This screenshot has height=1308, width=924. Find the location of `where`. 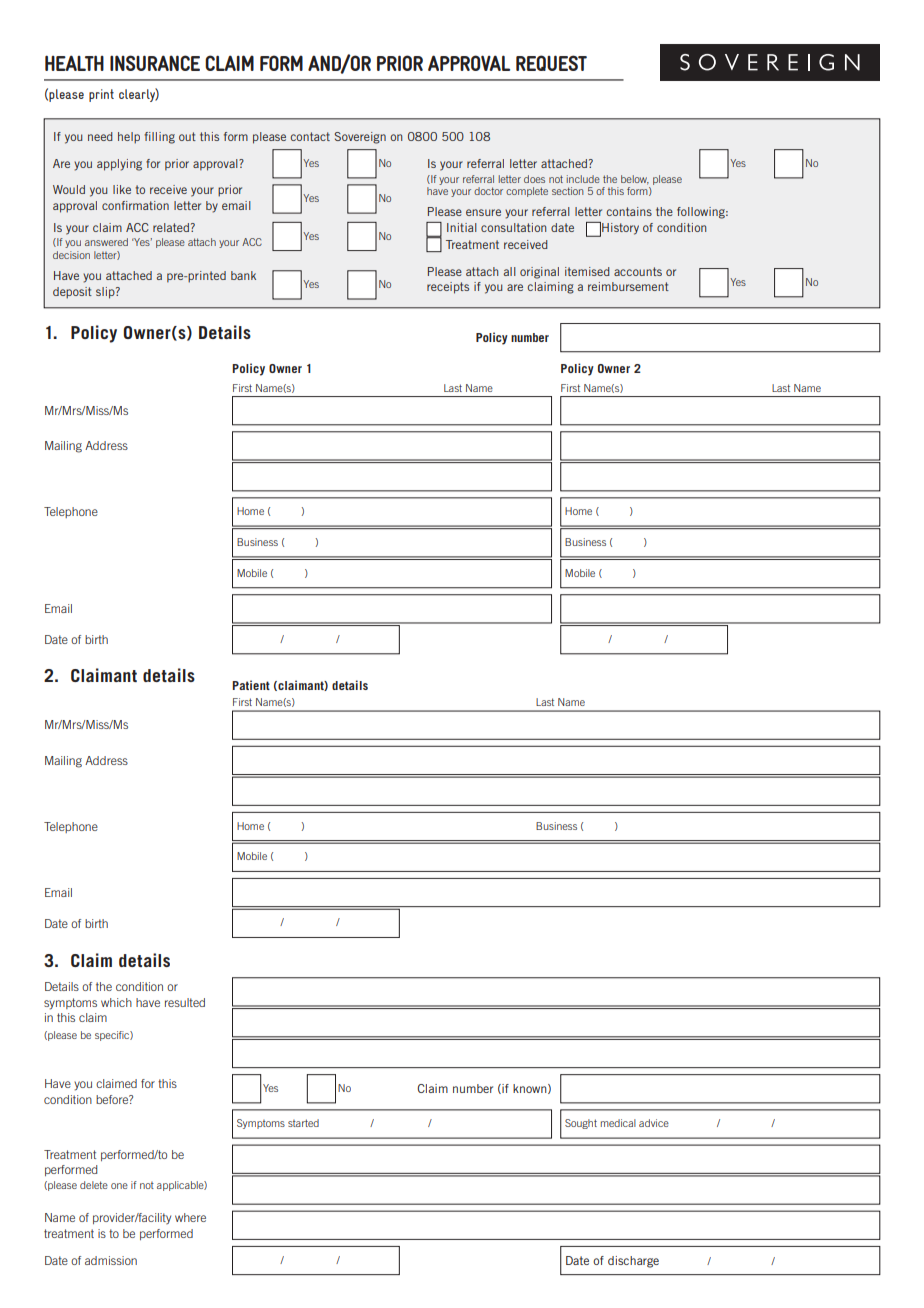

where is located at coordinates (190, 1217).
